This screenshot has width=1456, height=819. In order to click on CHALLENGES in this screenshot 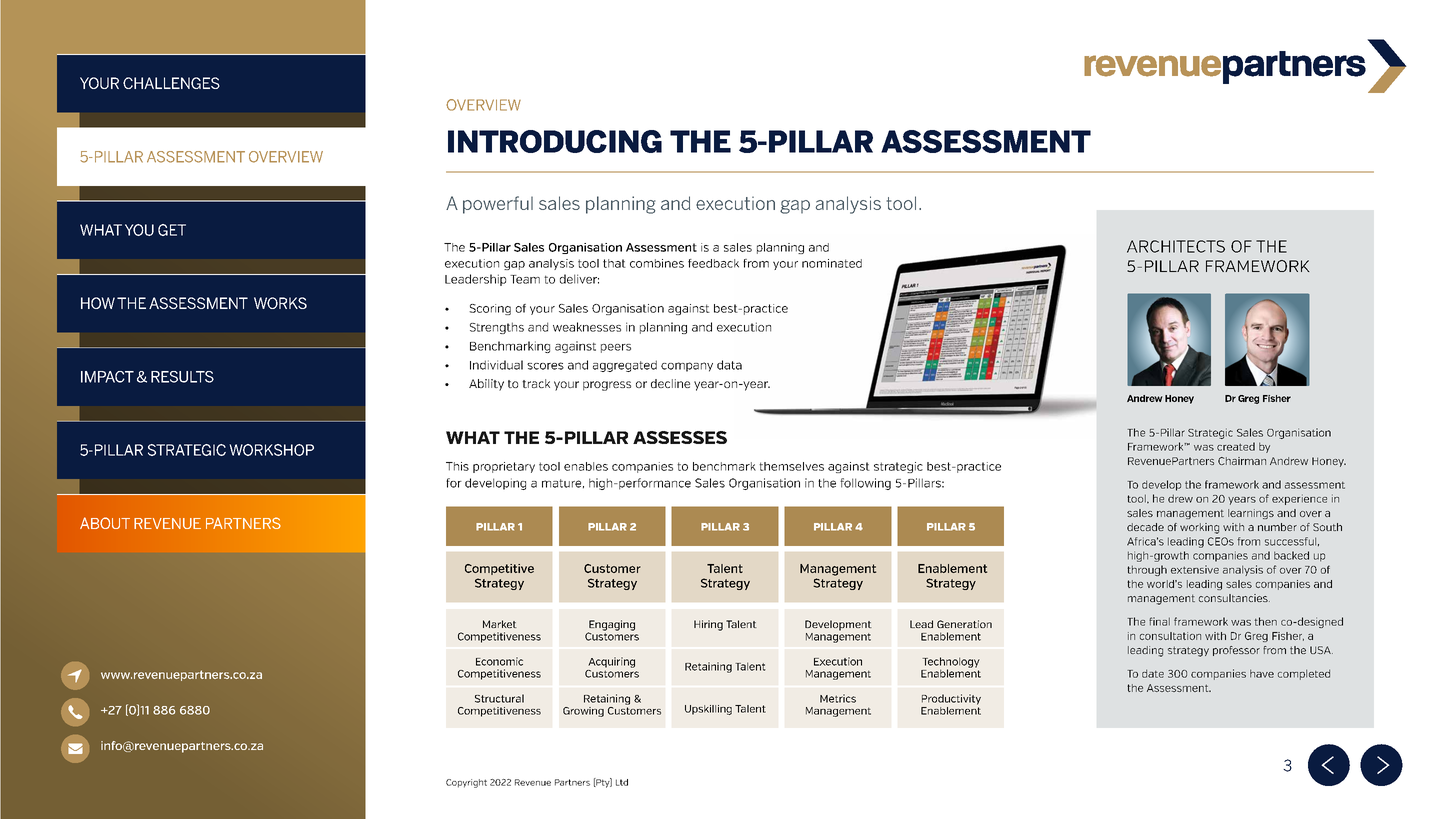, I will do `click(171, 83)`.
